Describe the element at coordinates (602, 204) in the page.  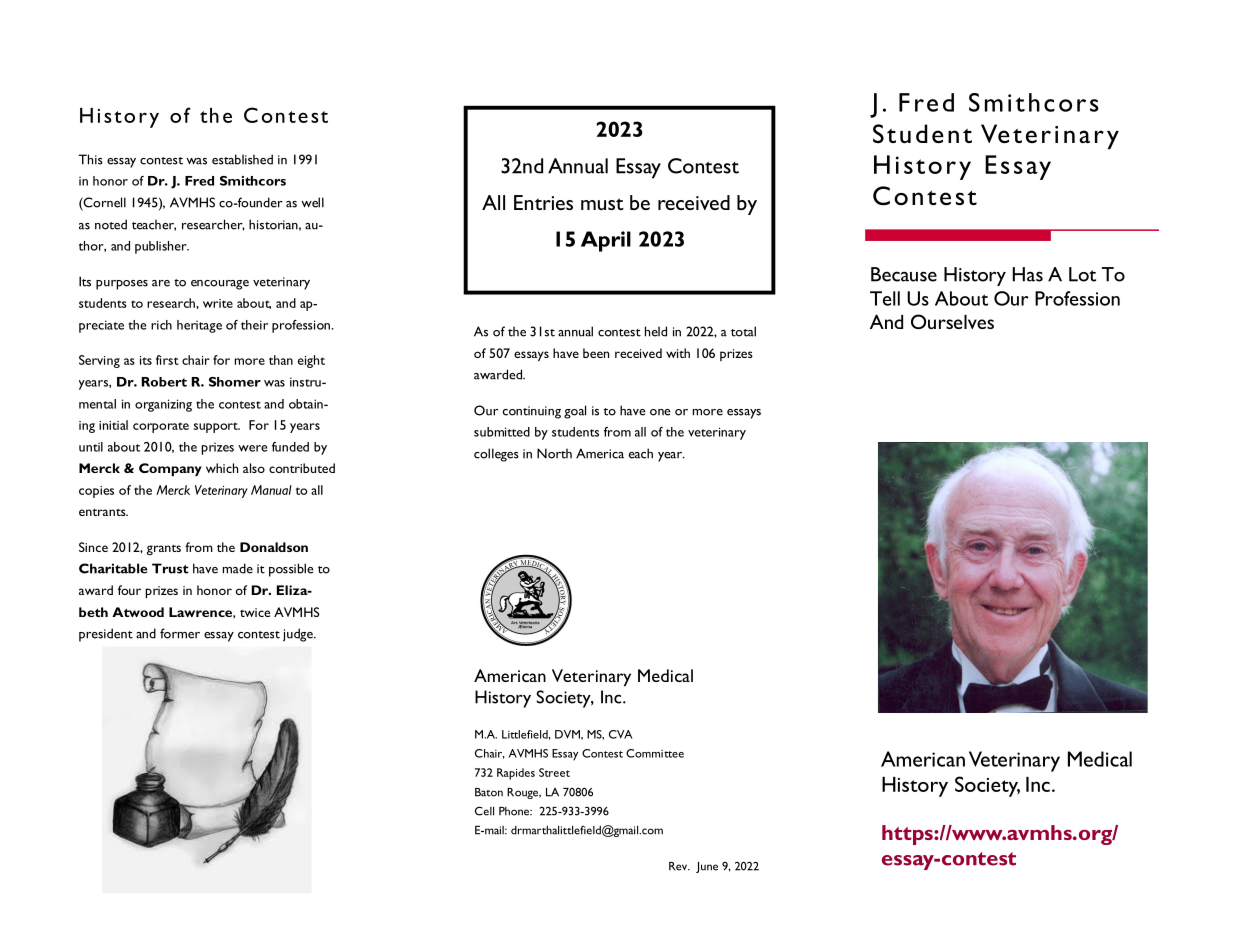
I see `must` at that location.
